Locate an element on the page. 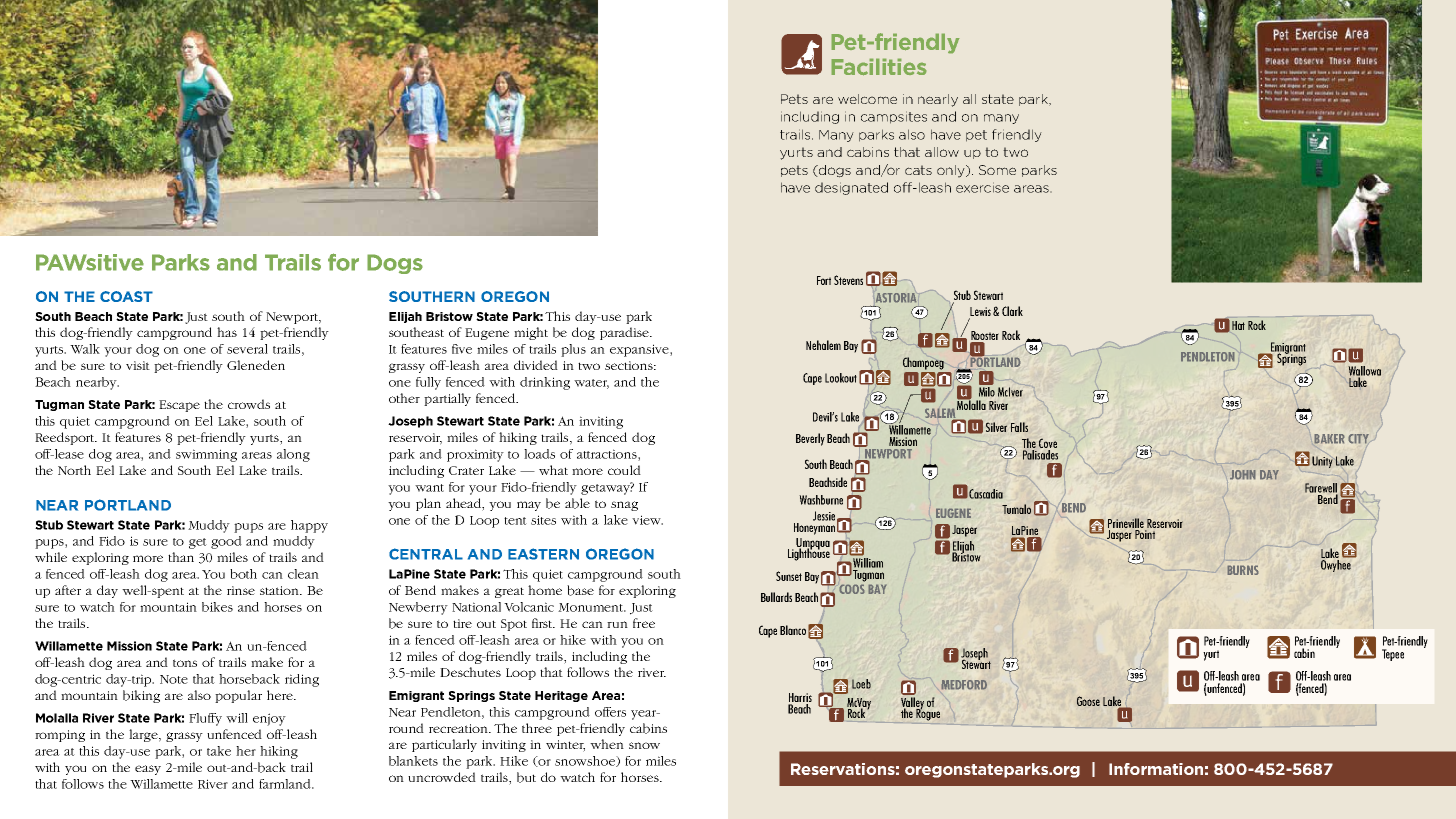 This page has width=1456, height=819. Facilities is located at coordinates (879, 67).
